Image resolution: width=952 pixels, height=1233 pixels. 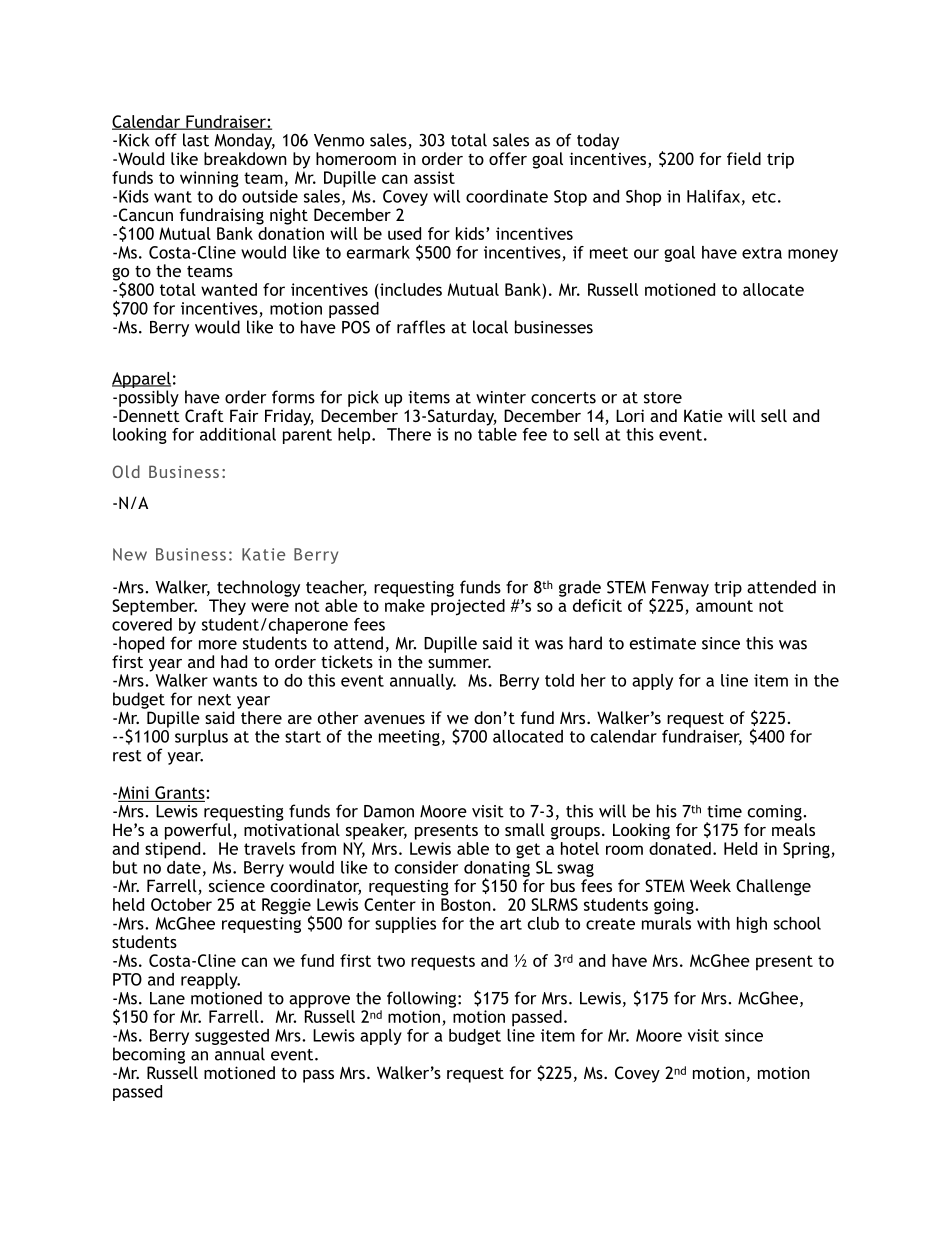 What do you see at coordinates (167, 998) in the screenshot?
I see `Lane` at bounding box center [167, 998].
